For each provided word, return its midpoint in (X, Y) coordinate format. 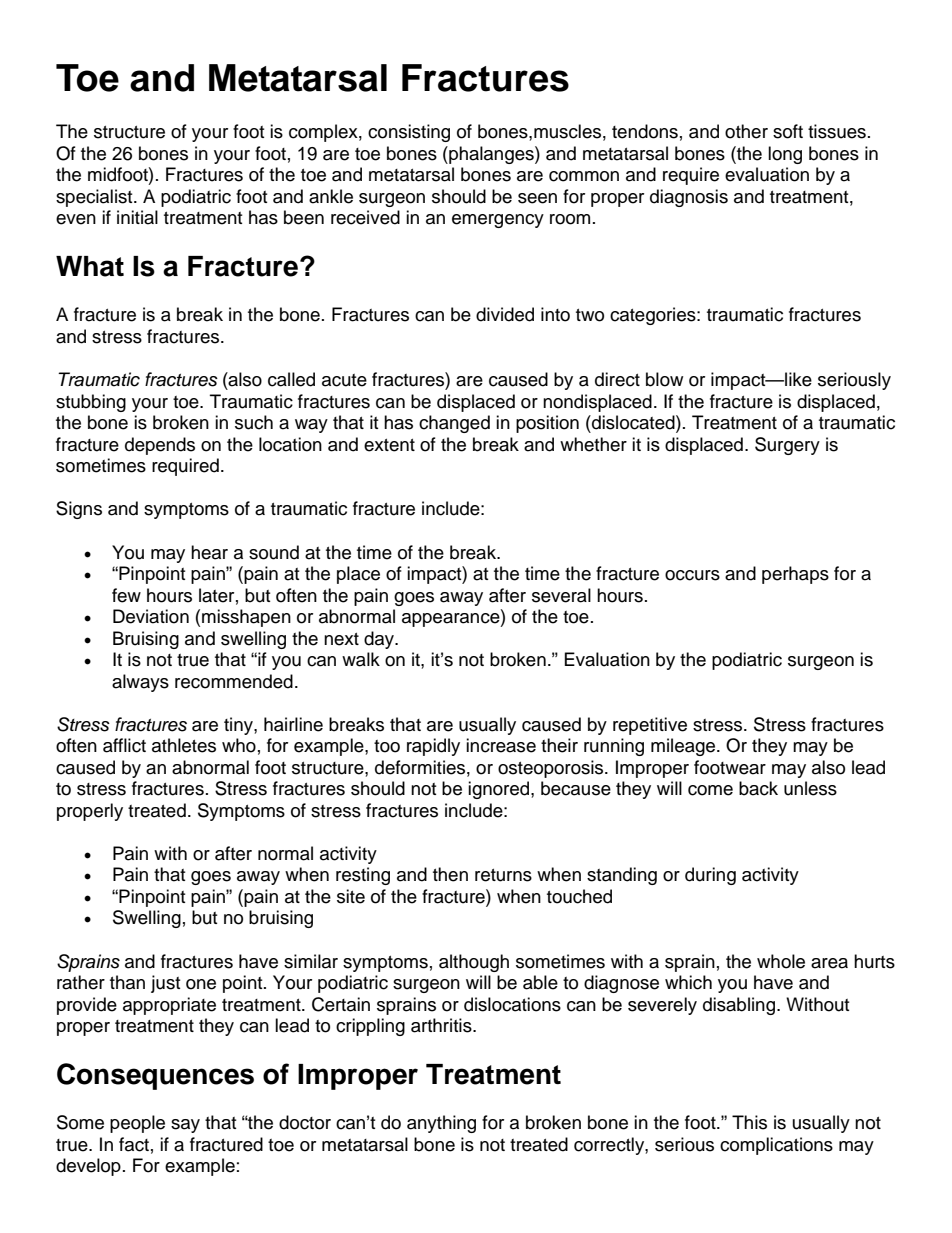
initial (137, 217)
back (758, 788)
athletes (184, 745)
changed (454, 424)
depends (160, 446)
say (185, 1126)
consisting (409, 133)
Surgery (787, 446)
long (785, 155)
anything (441, 1124)
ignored (500, 790)
